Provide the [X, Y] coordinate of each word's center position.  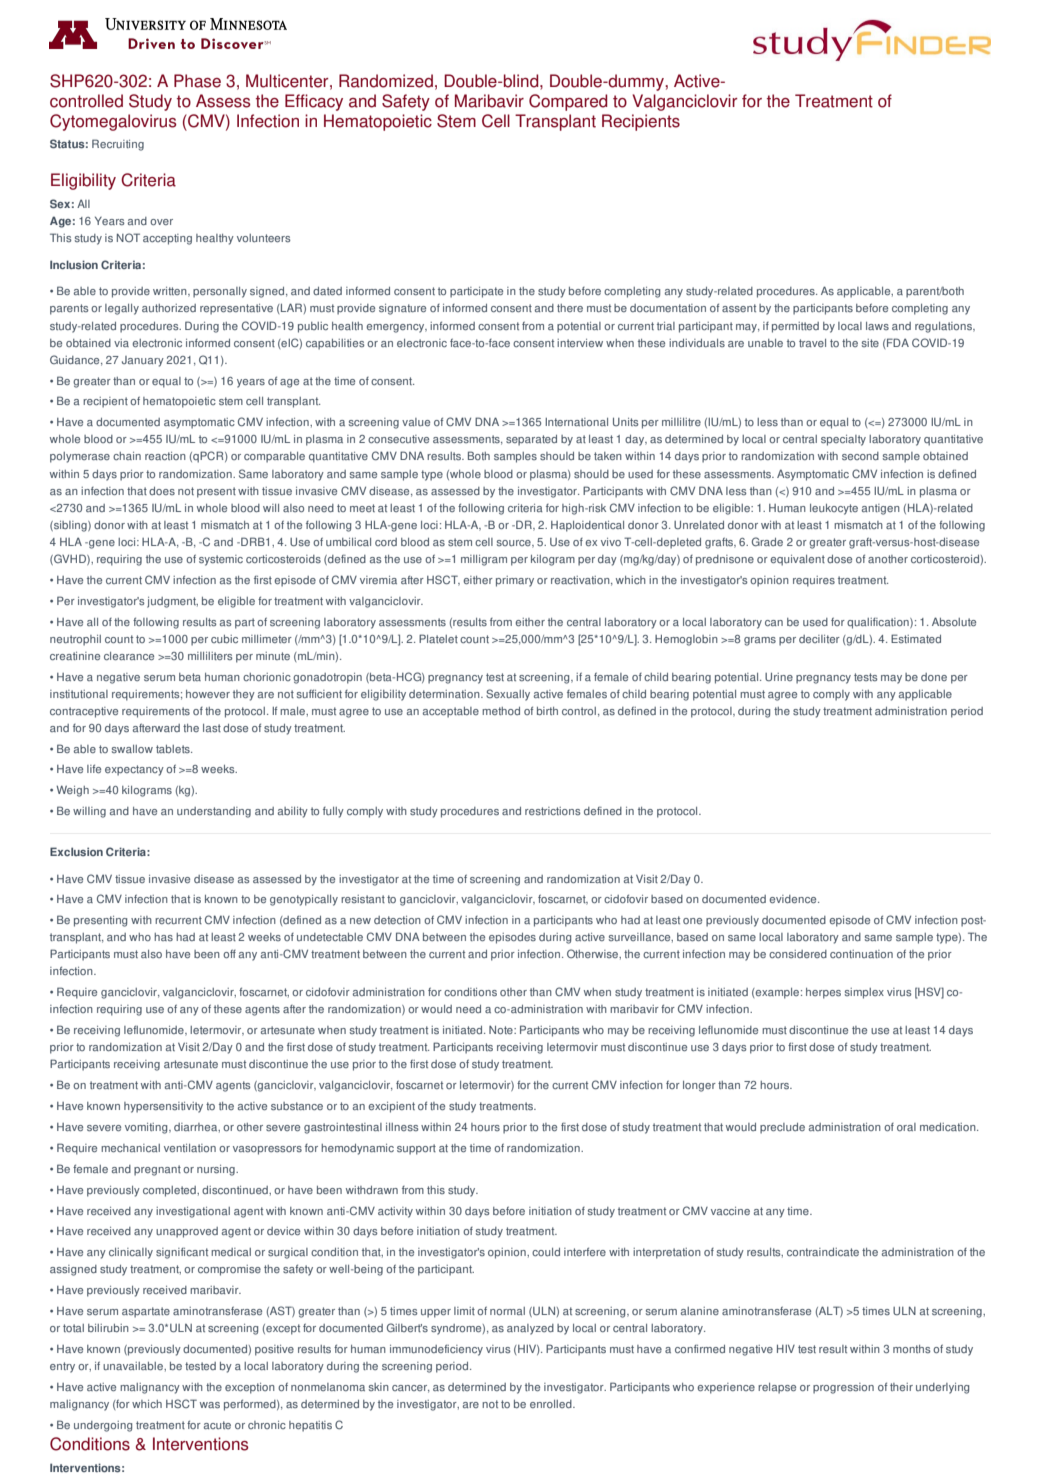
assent [739, 308]
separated [531, 440]
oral [906, 1127]
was [210, 1405]
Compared [568, 102]
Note [502, 1030]
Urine [779, 677]
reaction [165, 456]
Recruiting [118, 145]
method [501, 711]
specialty [843, 440]
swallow [132, 749]
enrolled [552, 1404]
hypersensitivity [163, 1107]
